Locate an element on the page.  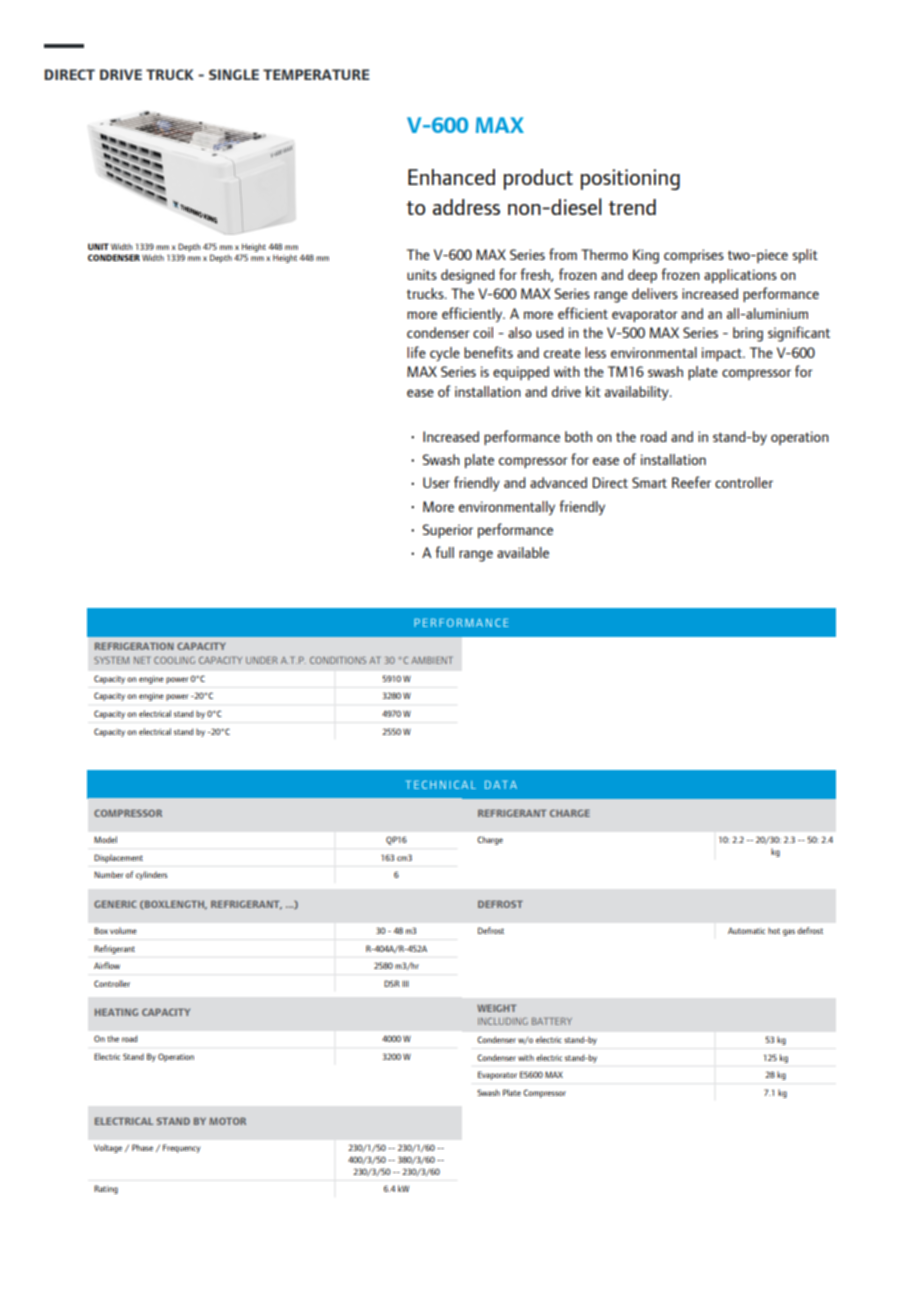
positioning is located at coordinates (630, 179).
